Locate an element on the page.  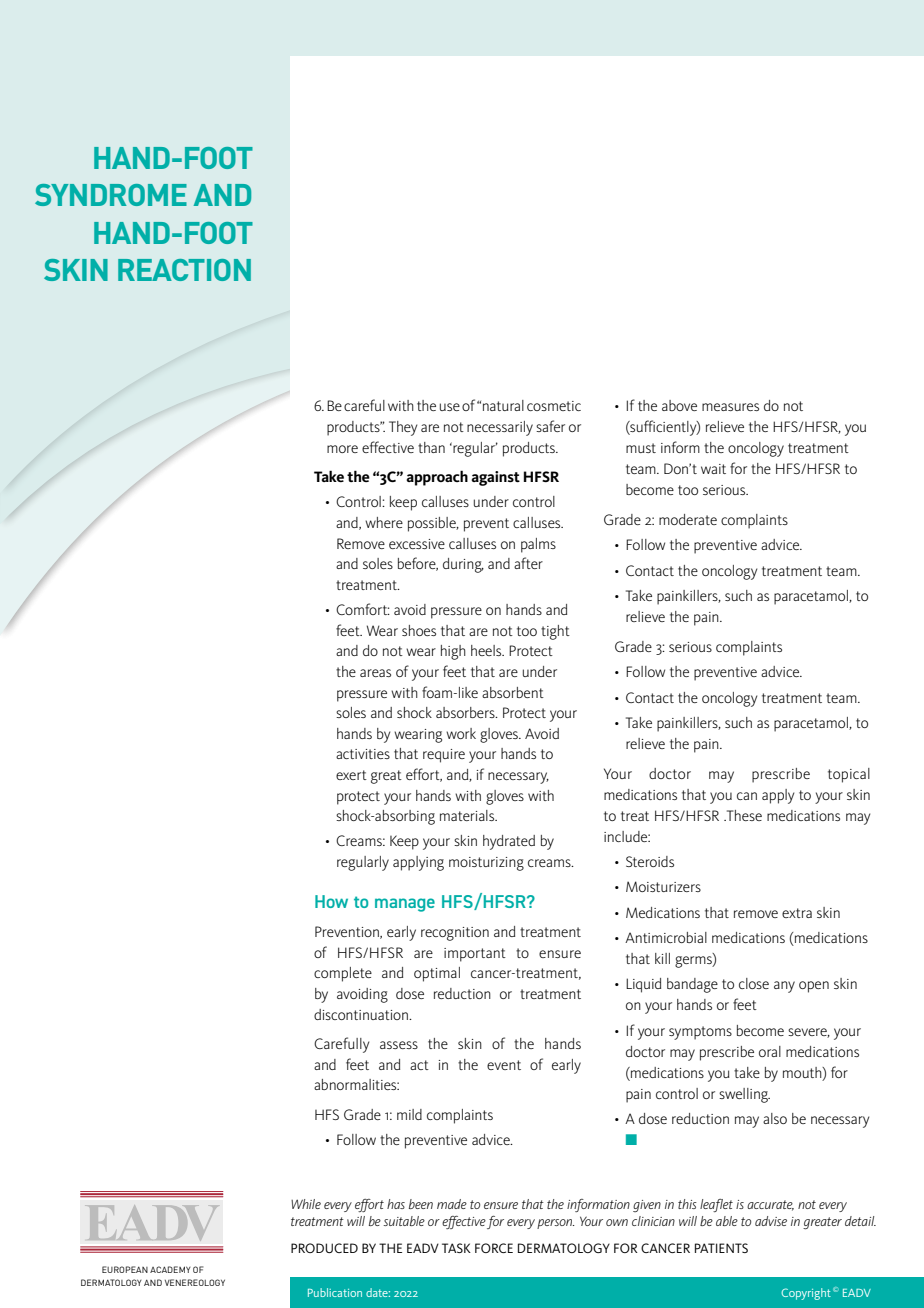
natural is located at coordinates (503, 405).
